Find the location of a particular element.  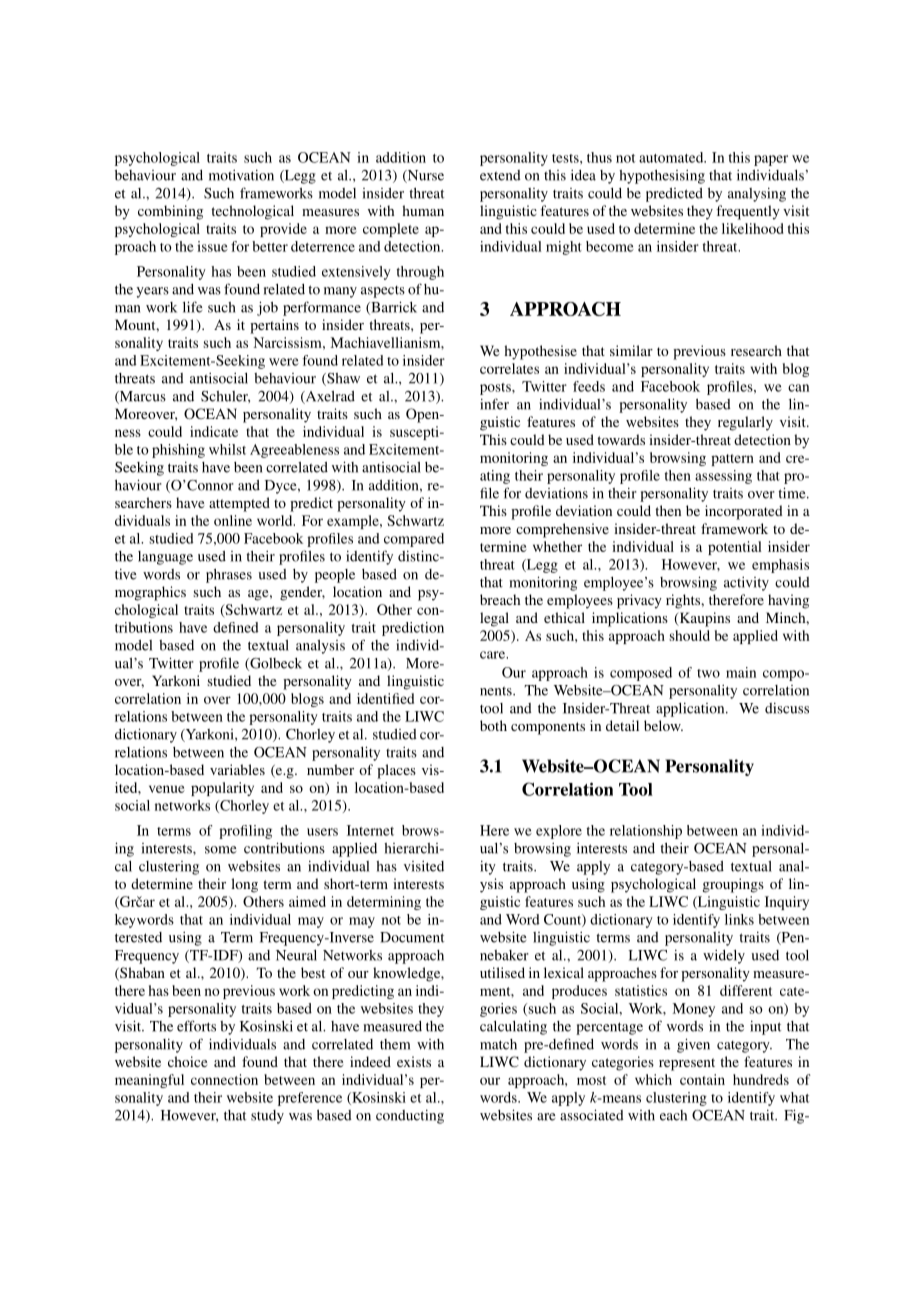

whilst is located at coordinates (227, 449).
